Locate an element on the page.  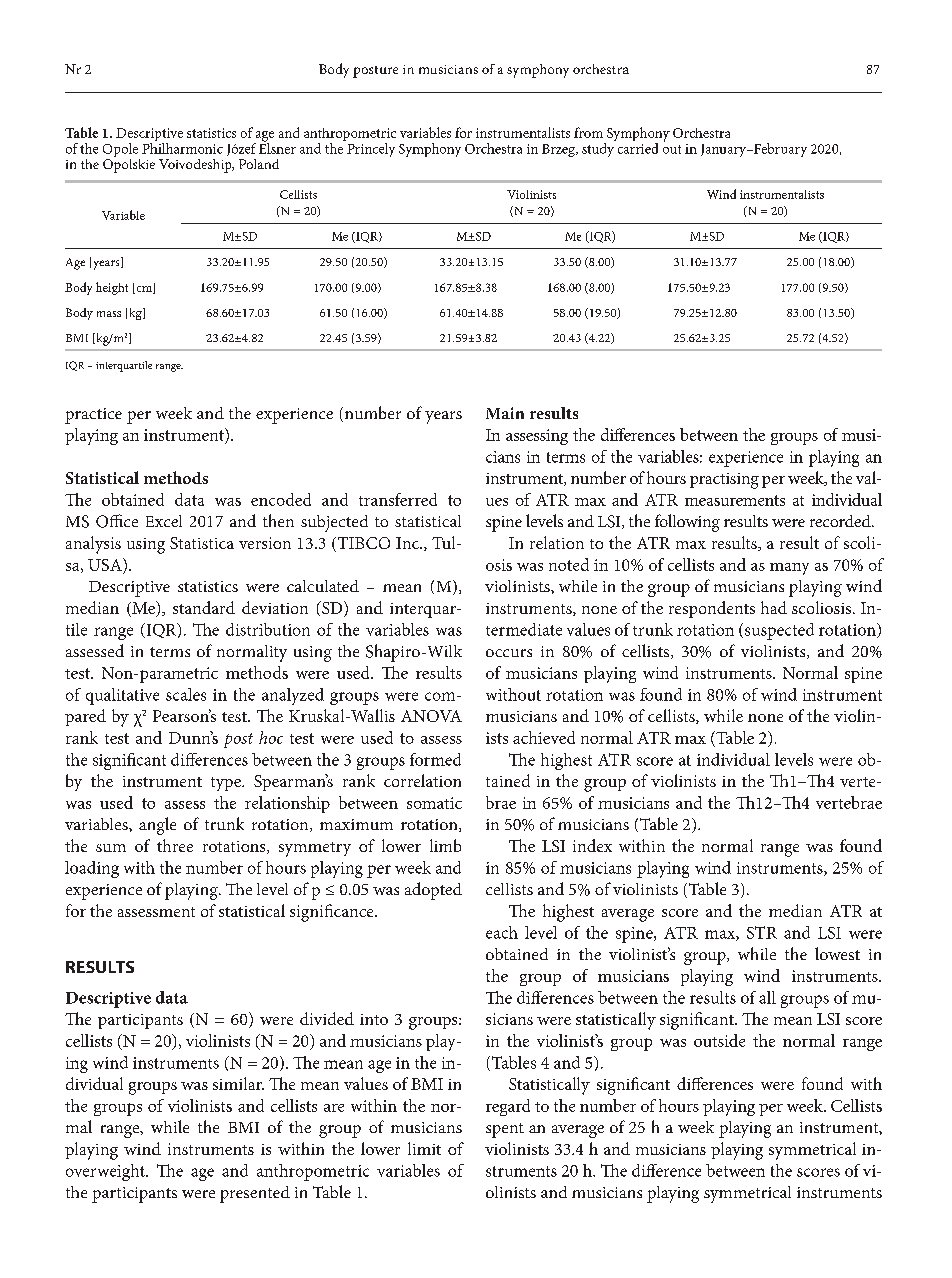
Philharmonic is located at coordinates (182, 147).
